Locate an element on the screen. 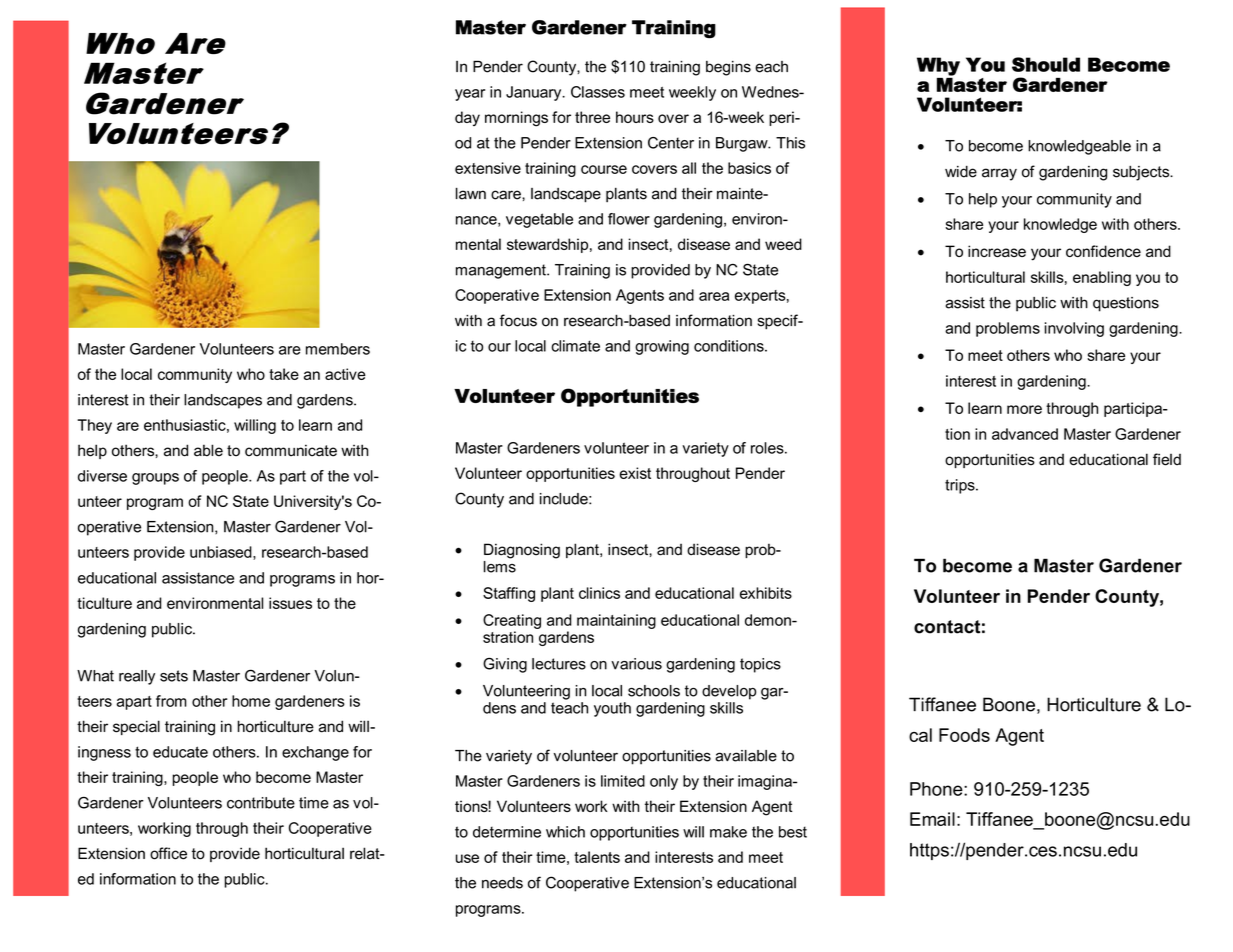  involving is located at coordinates (1074, 329).
